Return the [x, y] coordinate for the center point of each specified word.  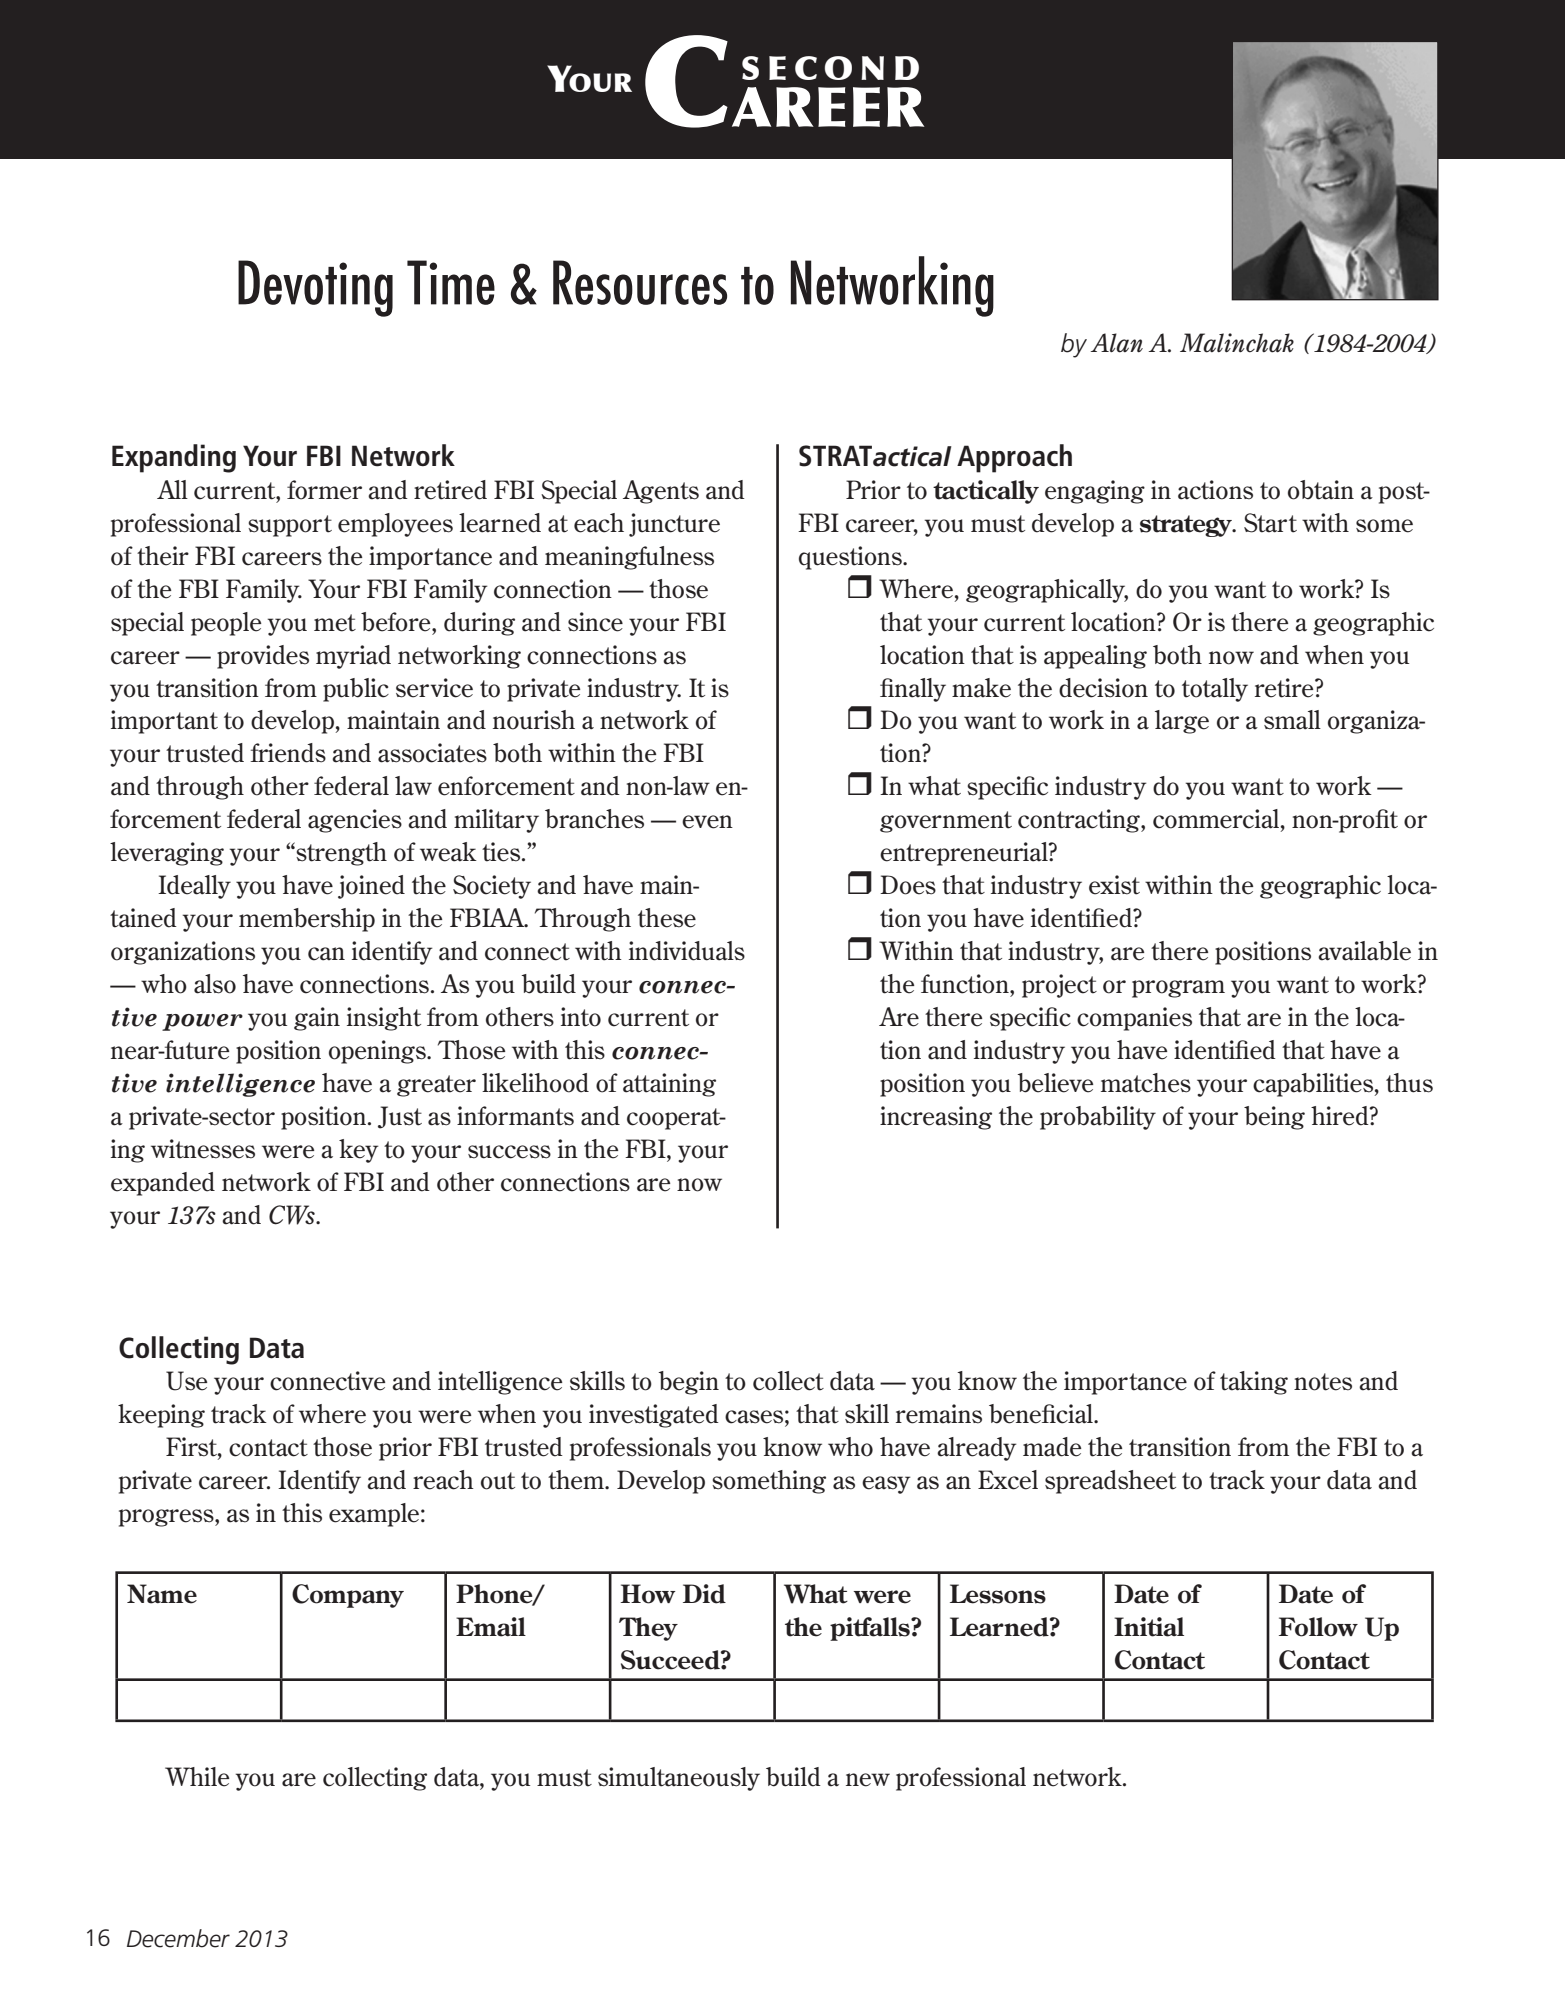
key [359, 1151]
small [1292, 720]
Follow [1318, 1627]
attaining [669, 1085]
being [1274, 1118]
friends [288, 753]
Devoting [315, 288]
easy [886, 1485]
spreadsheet [1110, 1482]
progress [167, 1518]
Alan [1117, 343]
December [178, 1938]
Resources [640, 282]
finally [913, 690]
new [868, 1780]
